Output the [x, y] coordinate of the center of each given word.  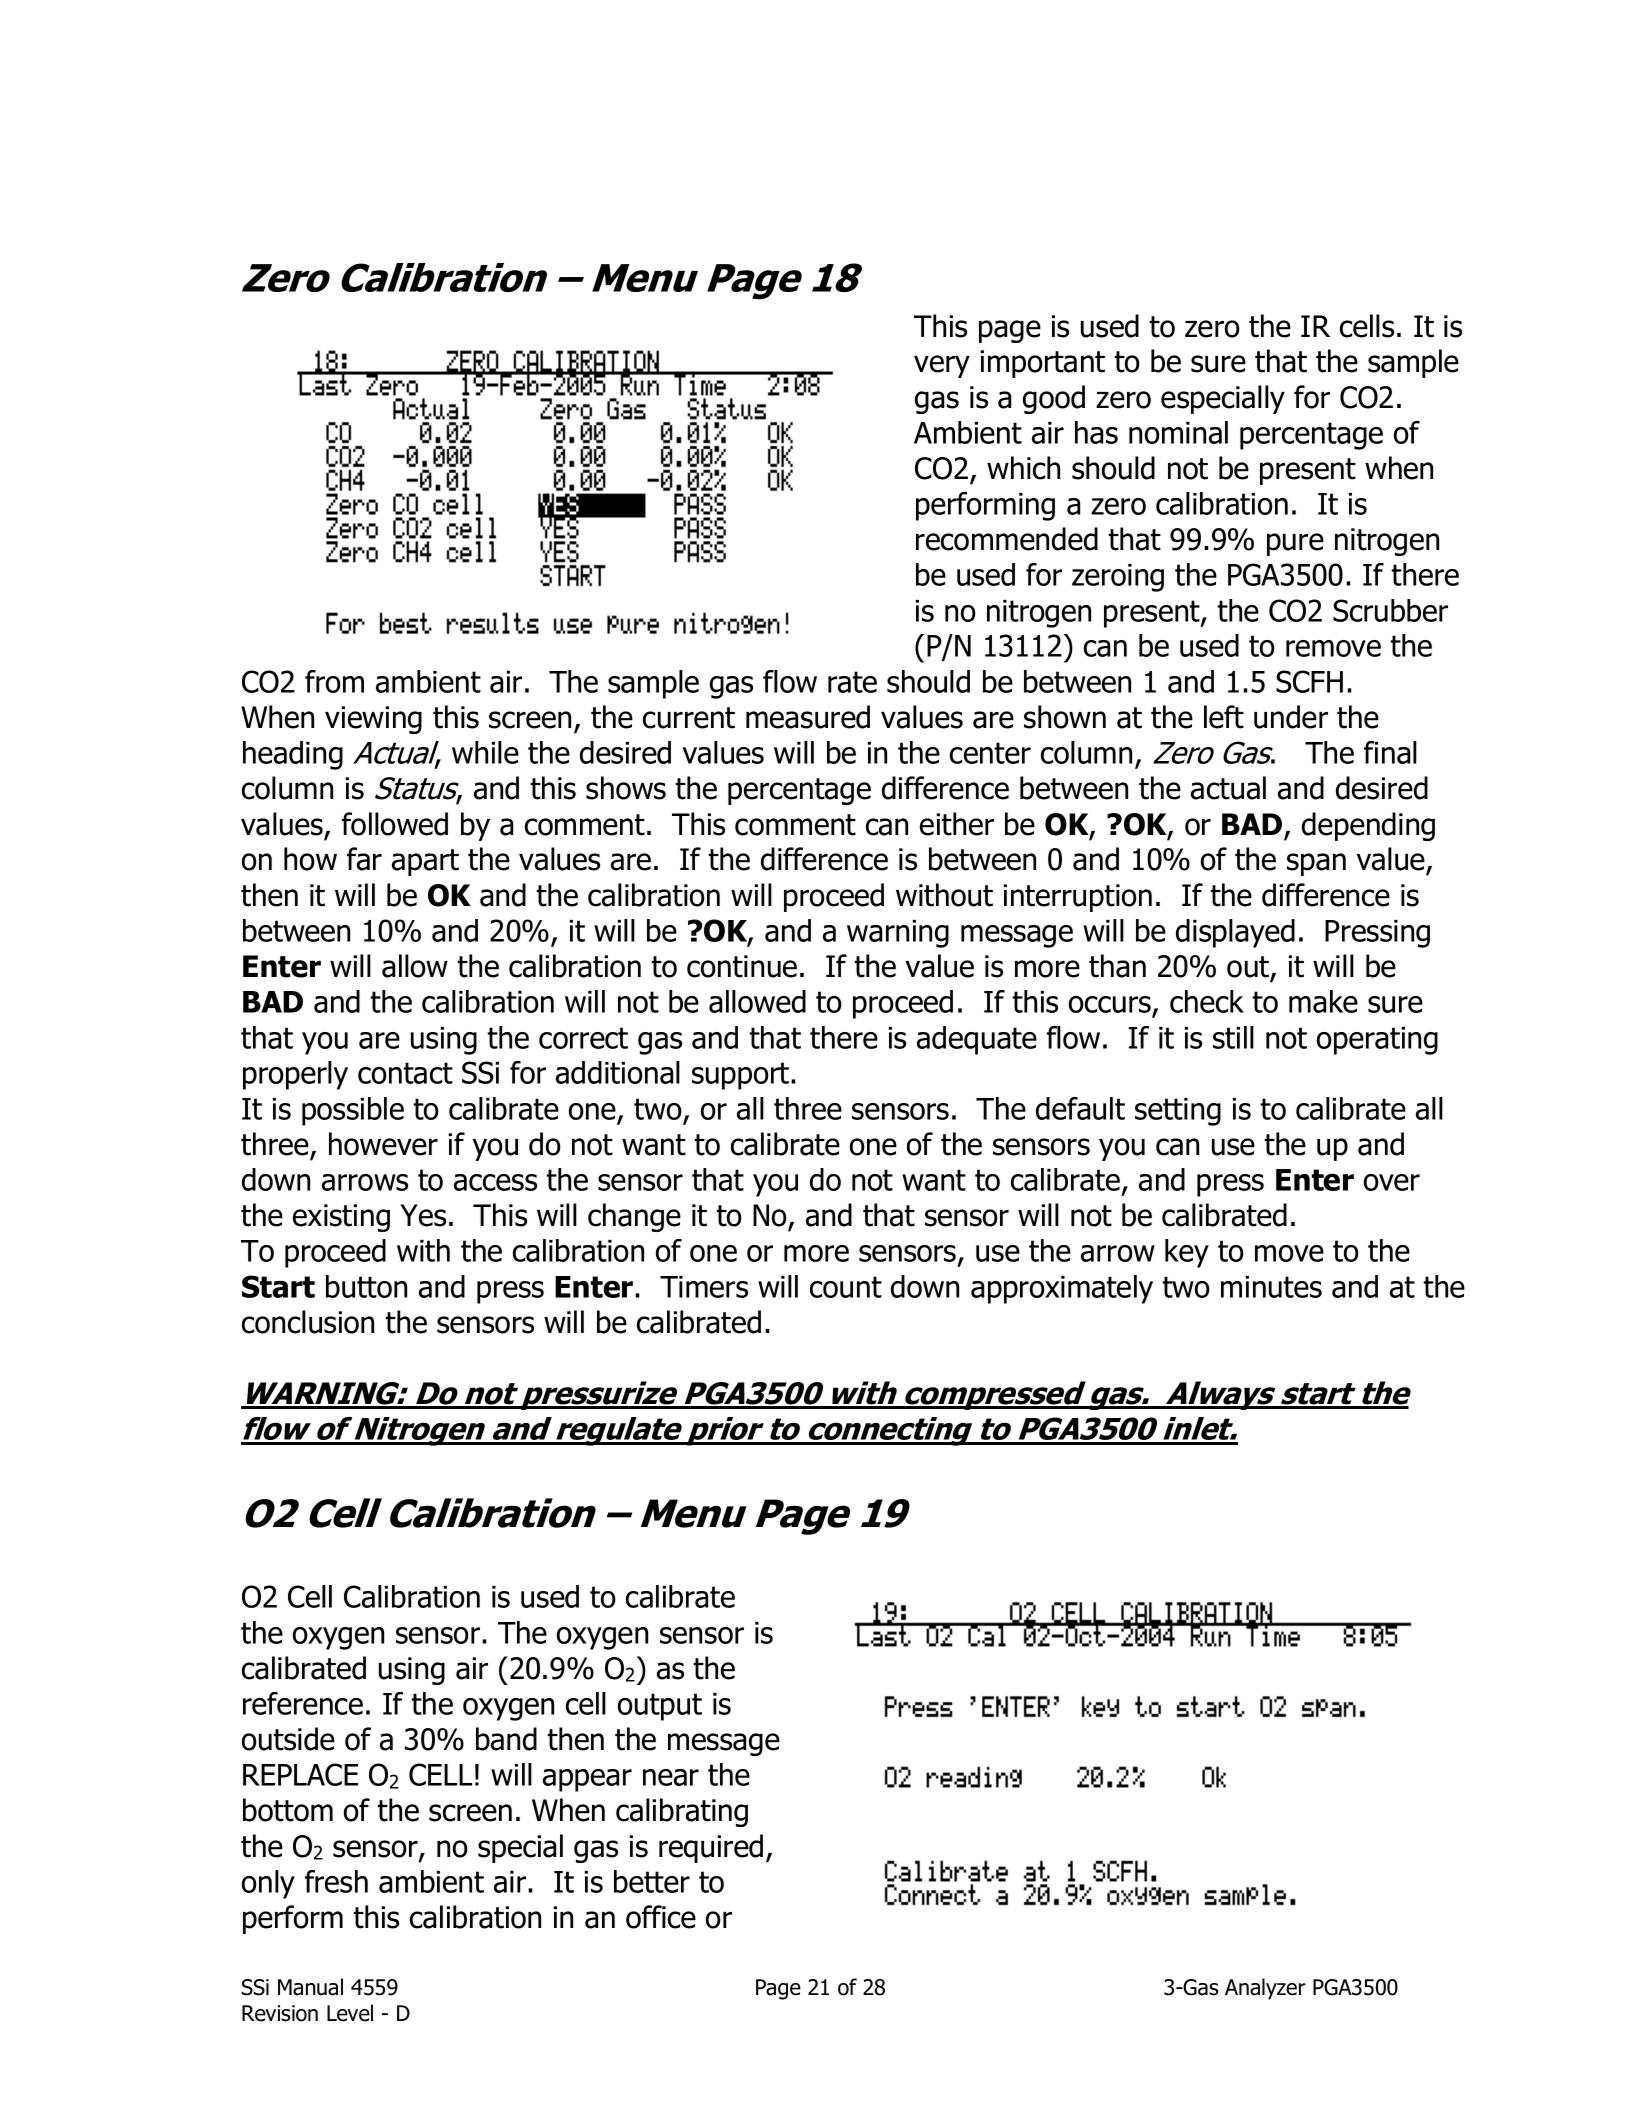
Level [350, 2013]
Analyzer [1265, 1989]
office [661, 1917]
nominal [1178, 432]
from [334, 681]
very [942, 366]
